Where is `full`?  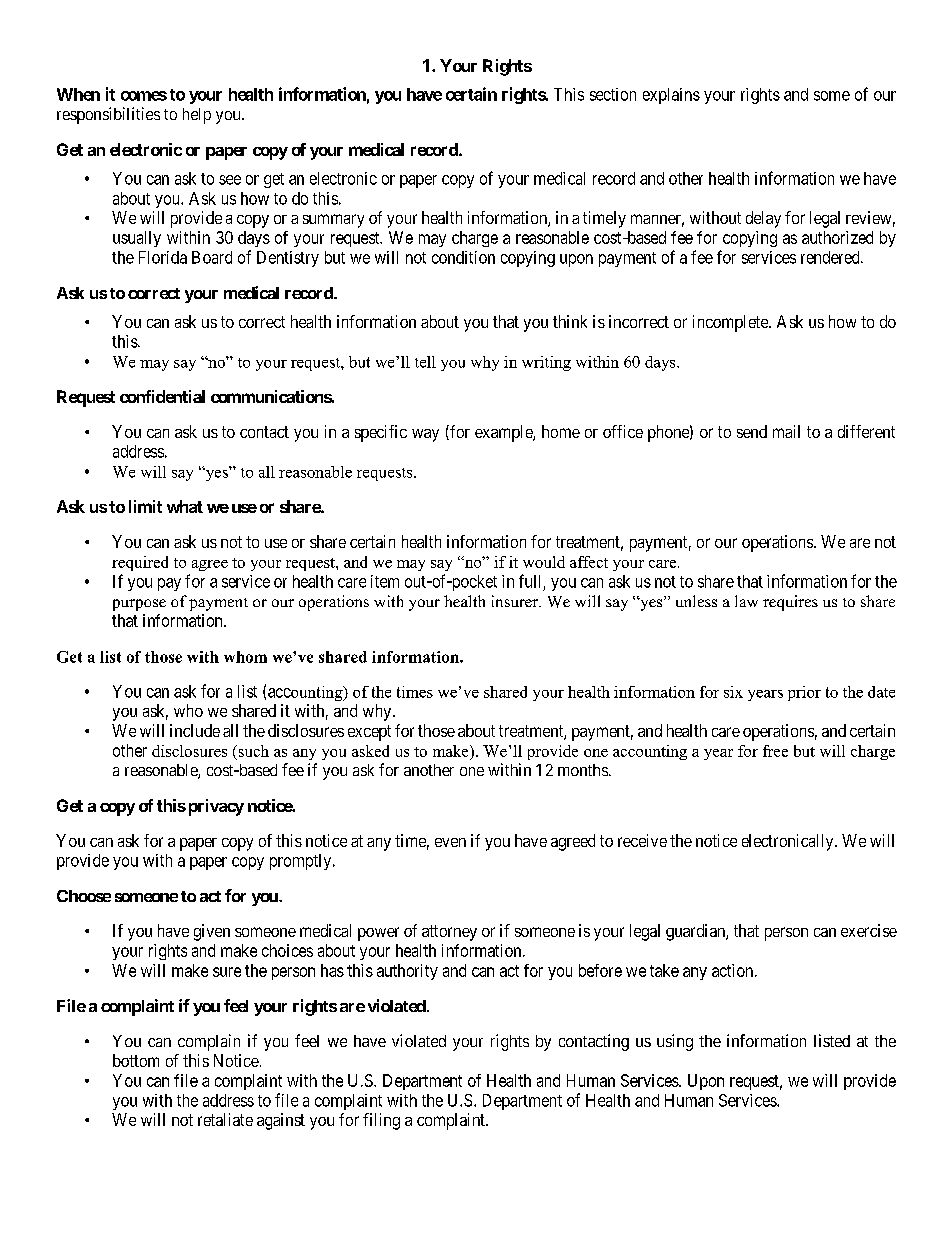 full is located at coordinates (529, 581).
